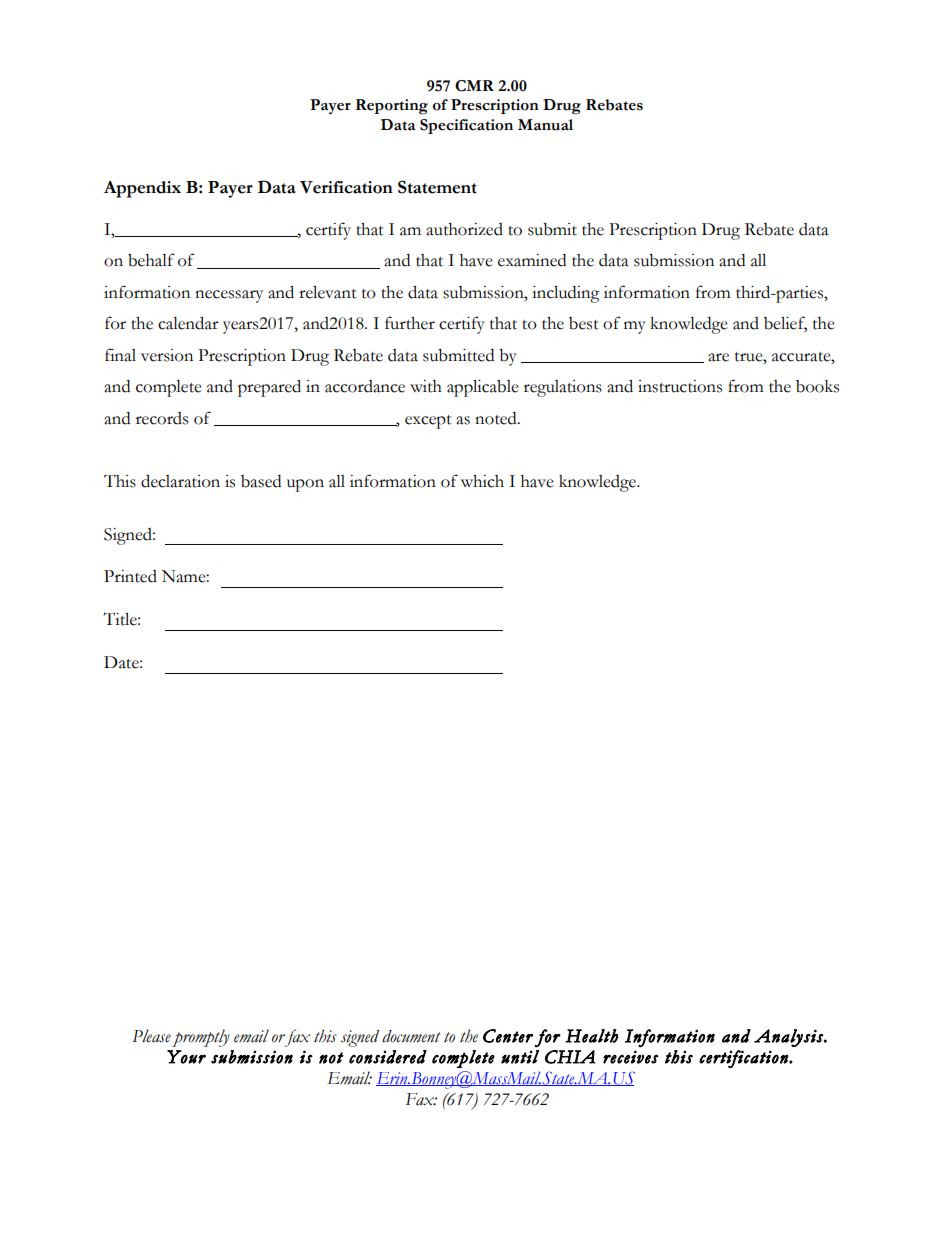 Image resolution: width=952 pixels, height=1233 pixels. What do you see at coordinates (482, 481) in the document?
I see `which` at bounding box center [482, 481].
